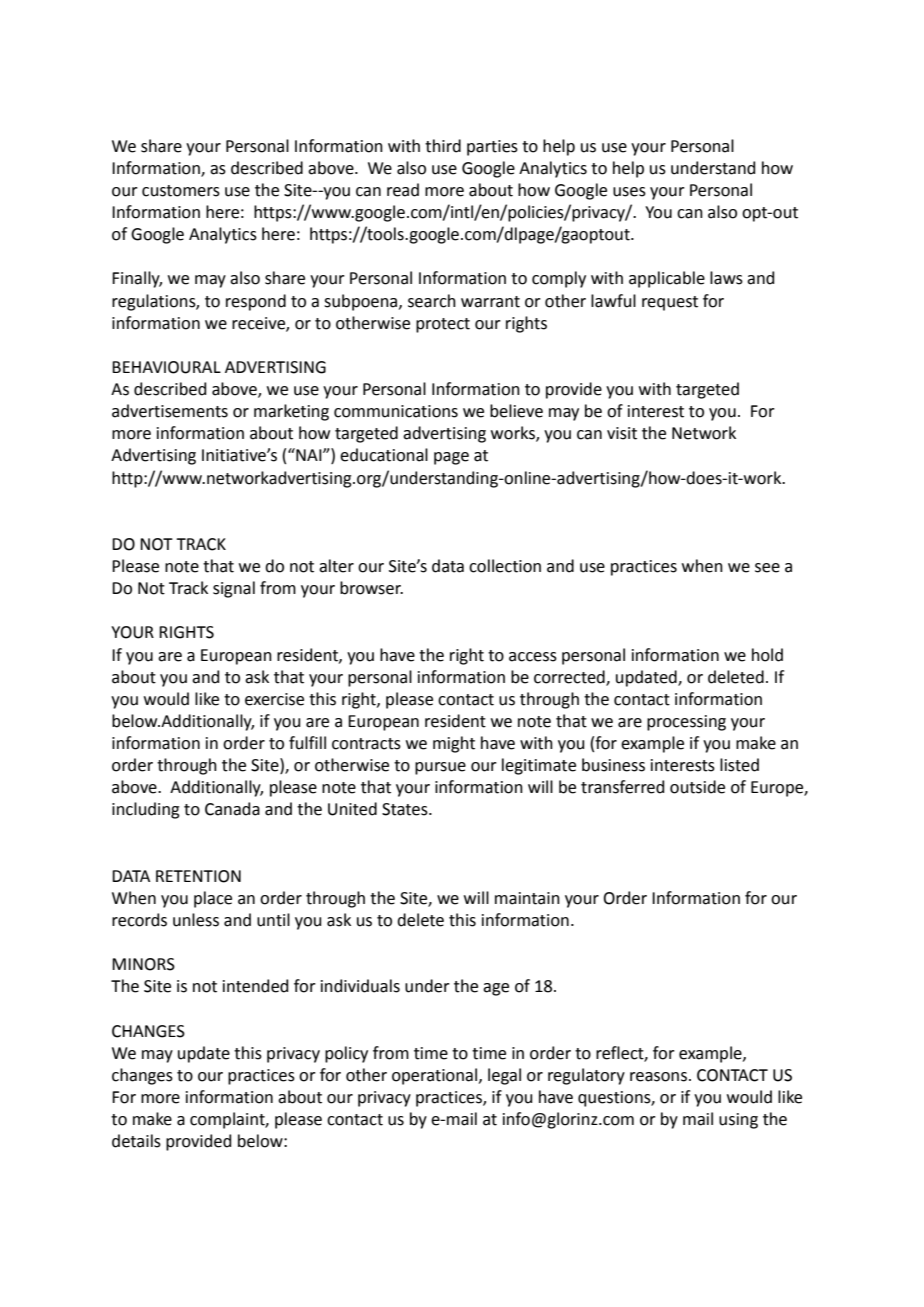 The image size is (924, 1307). What do you see at coordinates (686, 723) in the image?
I see `processing` at bounding box center [686, 723].
